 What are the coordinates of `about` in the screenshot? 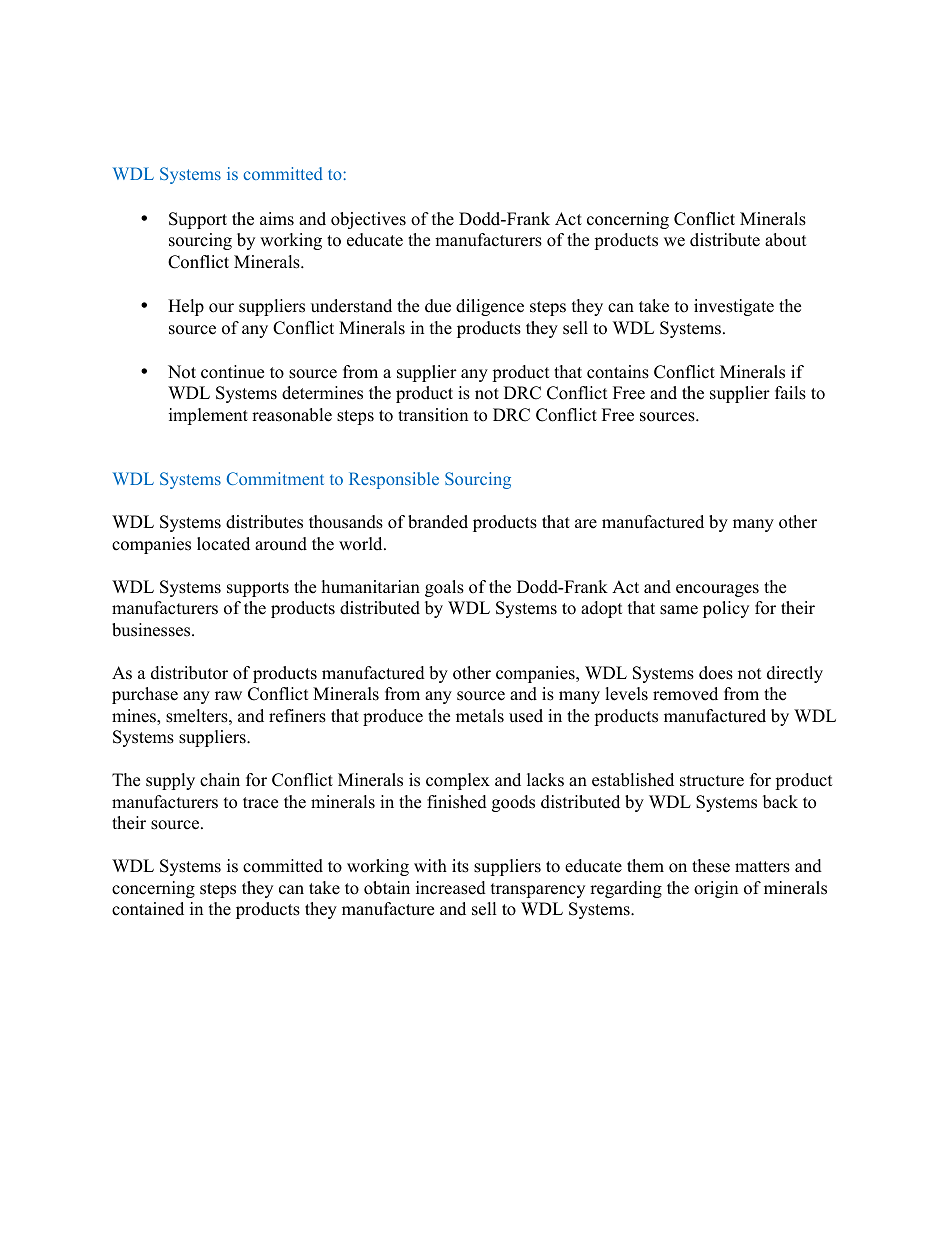 It's located at (786, 240).
